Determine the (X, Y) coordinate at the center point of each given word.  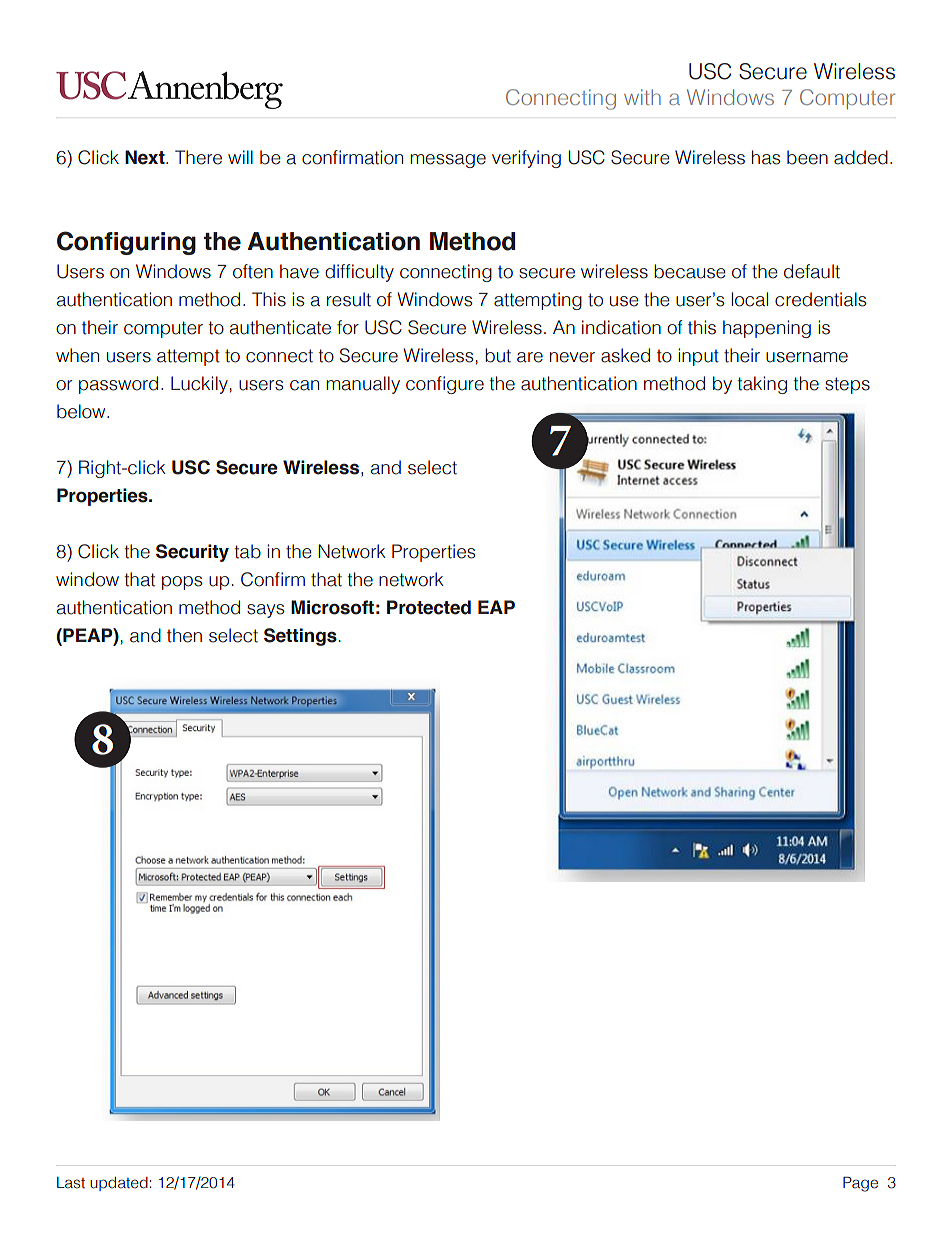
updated (119, 1184)
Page (860, 1184)
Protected (429, 607)
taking (762, 385)
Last (71, 1183)
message (448, 161)
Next (146, 157)
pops (182, 583)
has (766, 157)
